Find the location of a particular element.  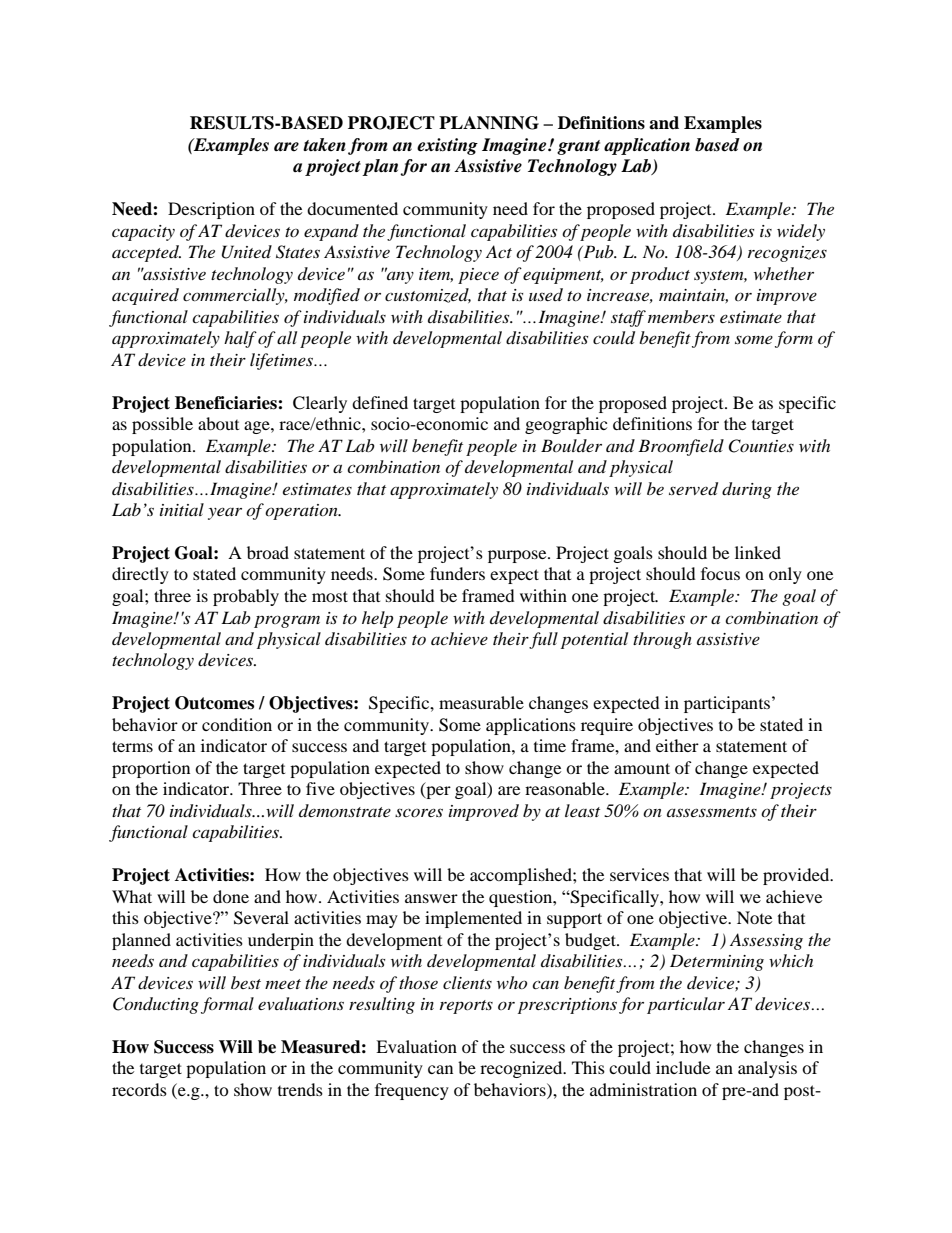

records is located at coordinates (139, 1089).
